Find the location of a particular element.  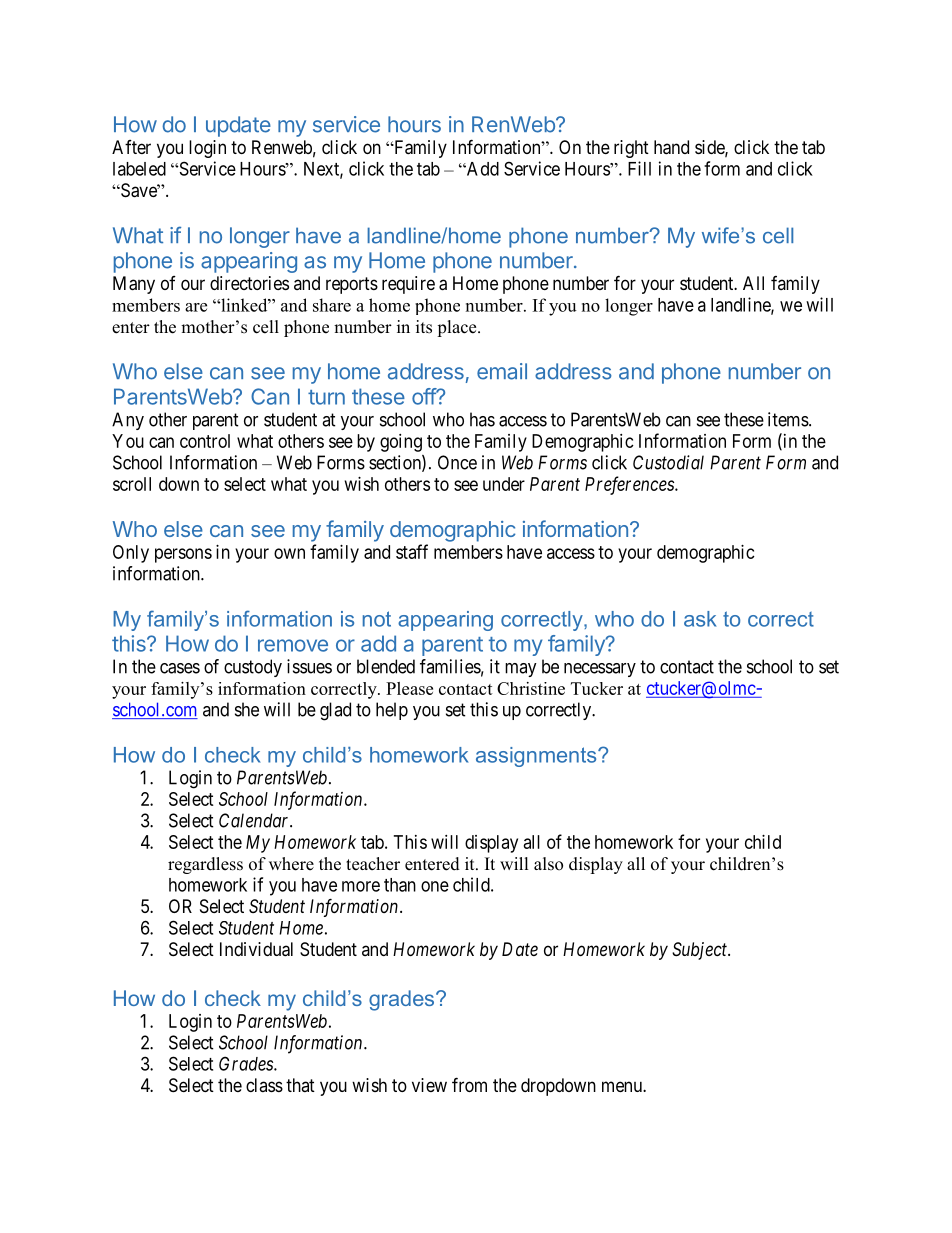

control is located at coordinates (205, 441).
